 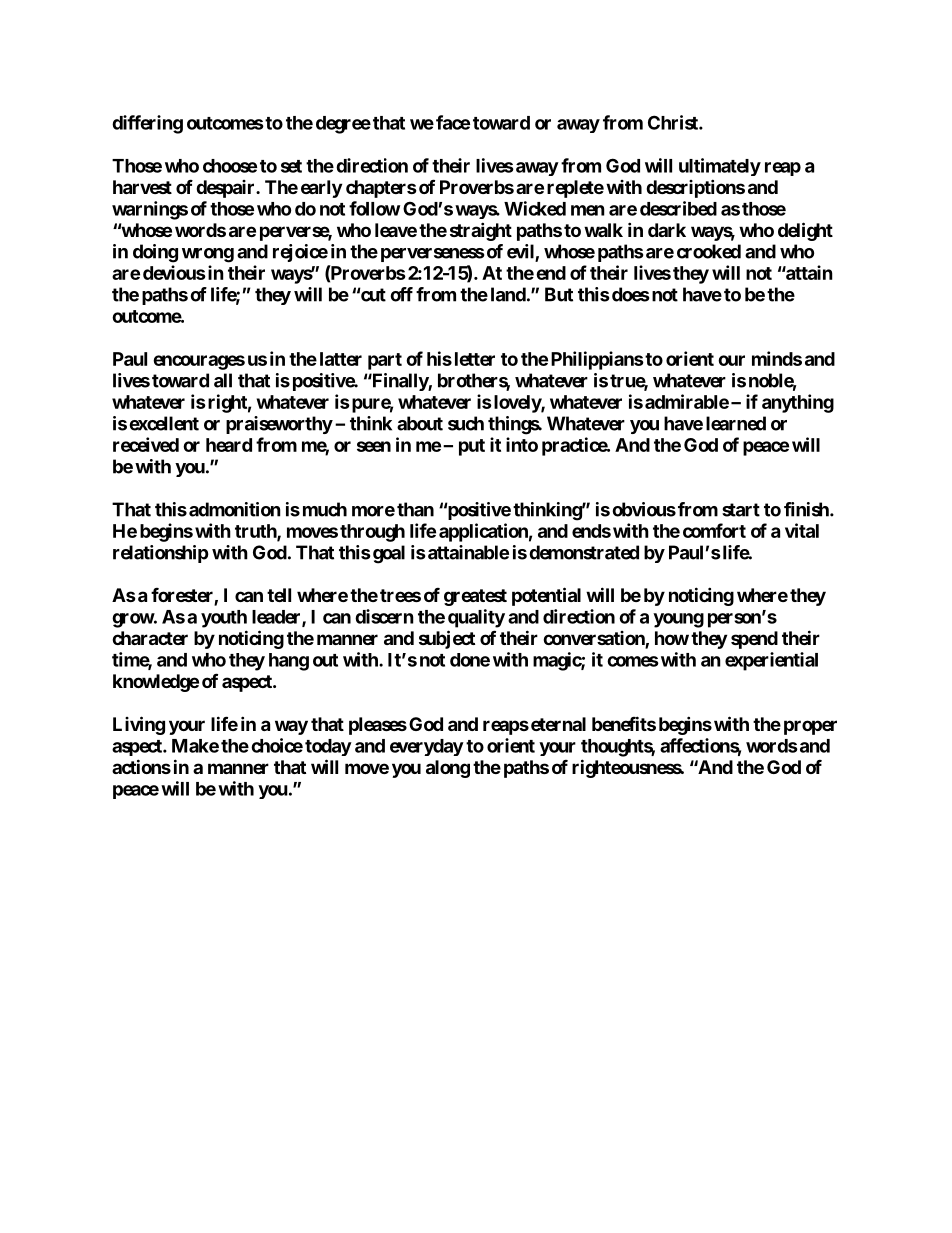 What do you see at coordinates (147, 124) in the screenshot?
I see `differing` at bounding box center [147, 124].
